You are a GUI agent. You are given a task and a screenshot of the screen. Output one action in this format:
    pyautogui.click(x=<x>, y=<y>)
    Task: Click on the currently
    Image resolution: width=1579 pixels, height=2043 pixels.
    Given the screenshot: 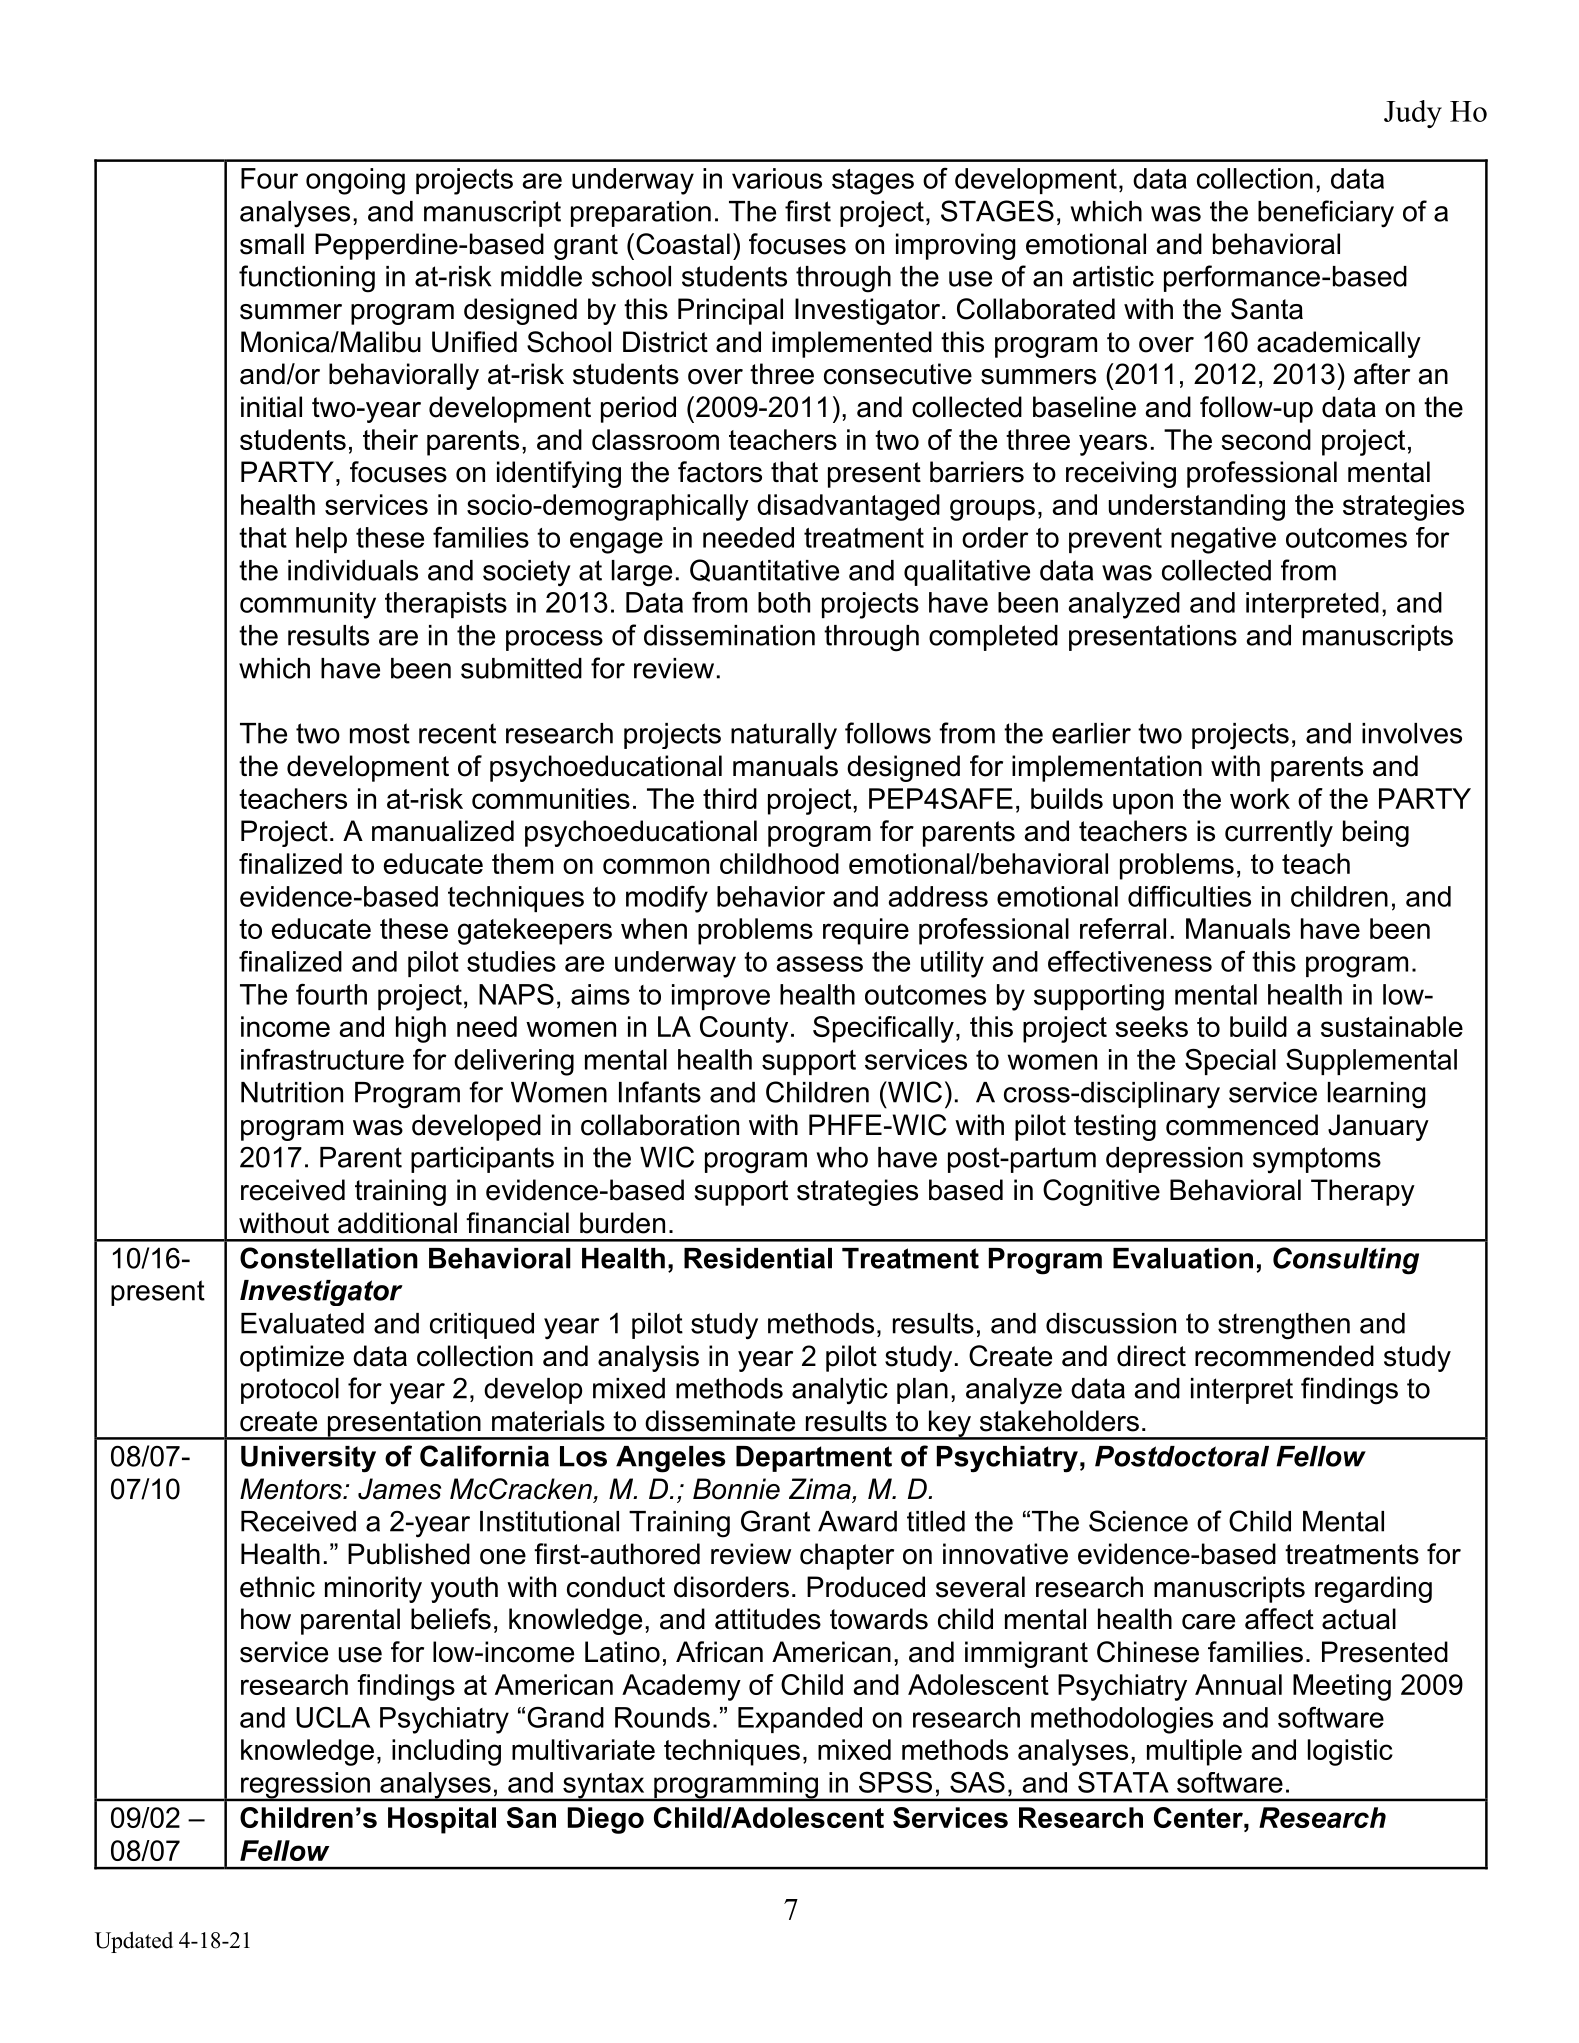 What is the action you would take?
    pyautogui.click(x=1279, y=833)
